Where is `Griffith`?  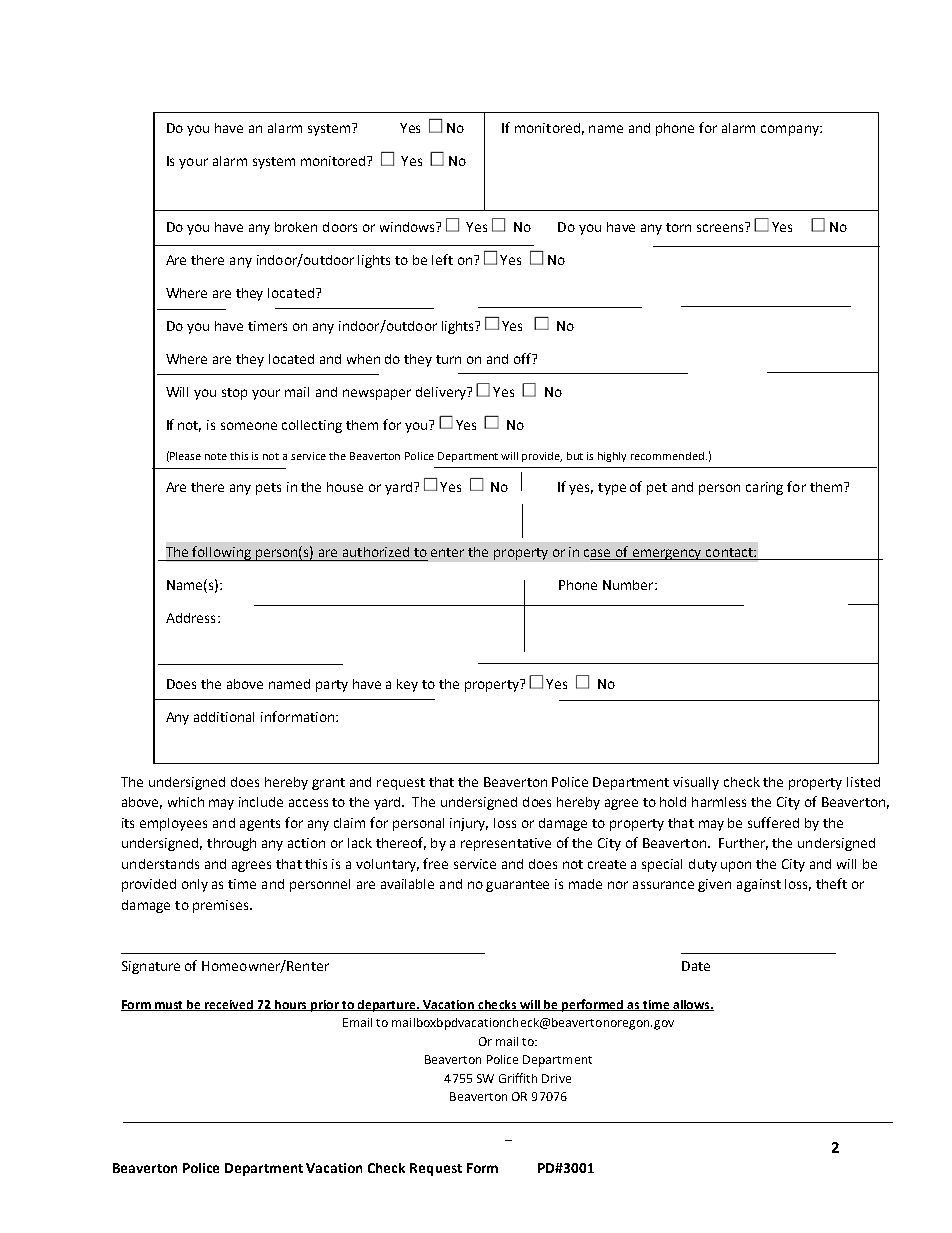
Griffith is located at coordinates (518, 1078).
